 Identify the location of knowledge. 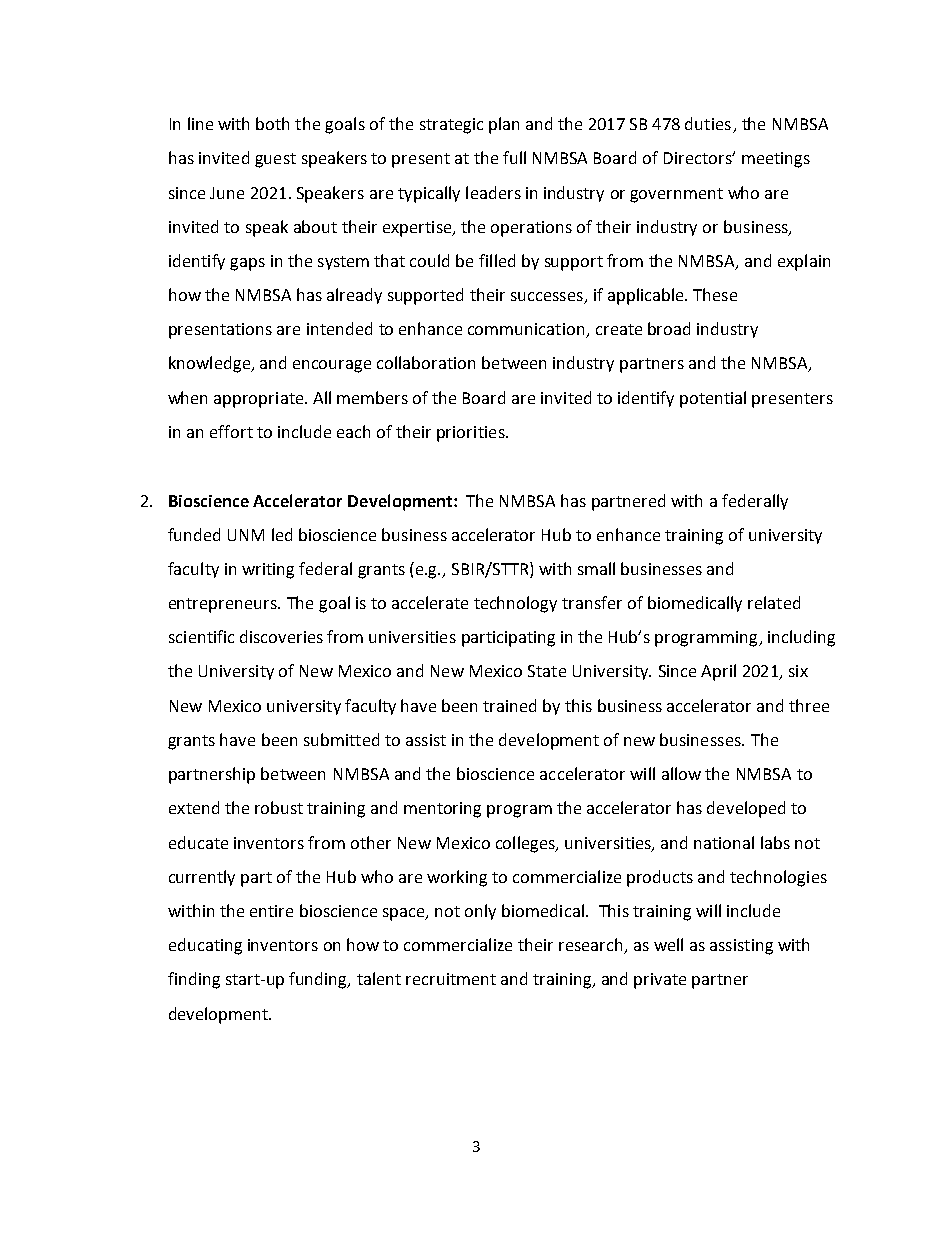
(210, 364).
